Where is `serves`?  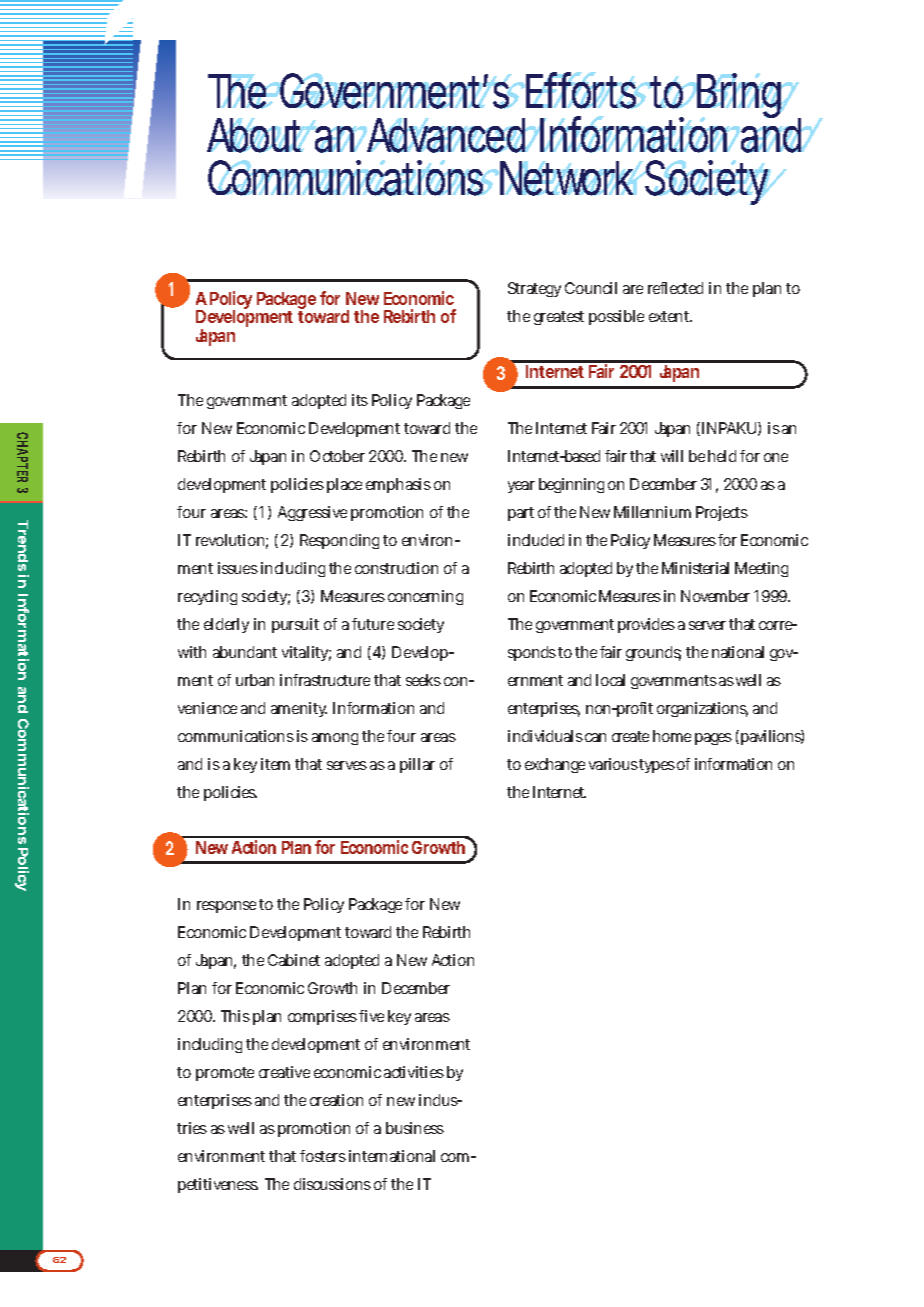
serves is located at coordinates (347, 765).
